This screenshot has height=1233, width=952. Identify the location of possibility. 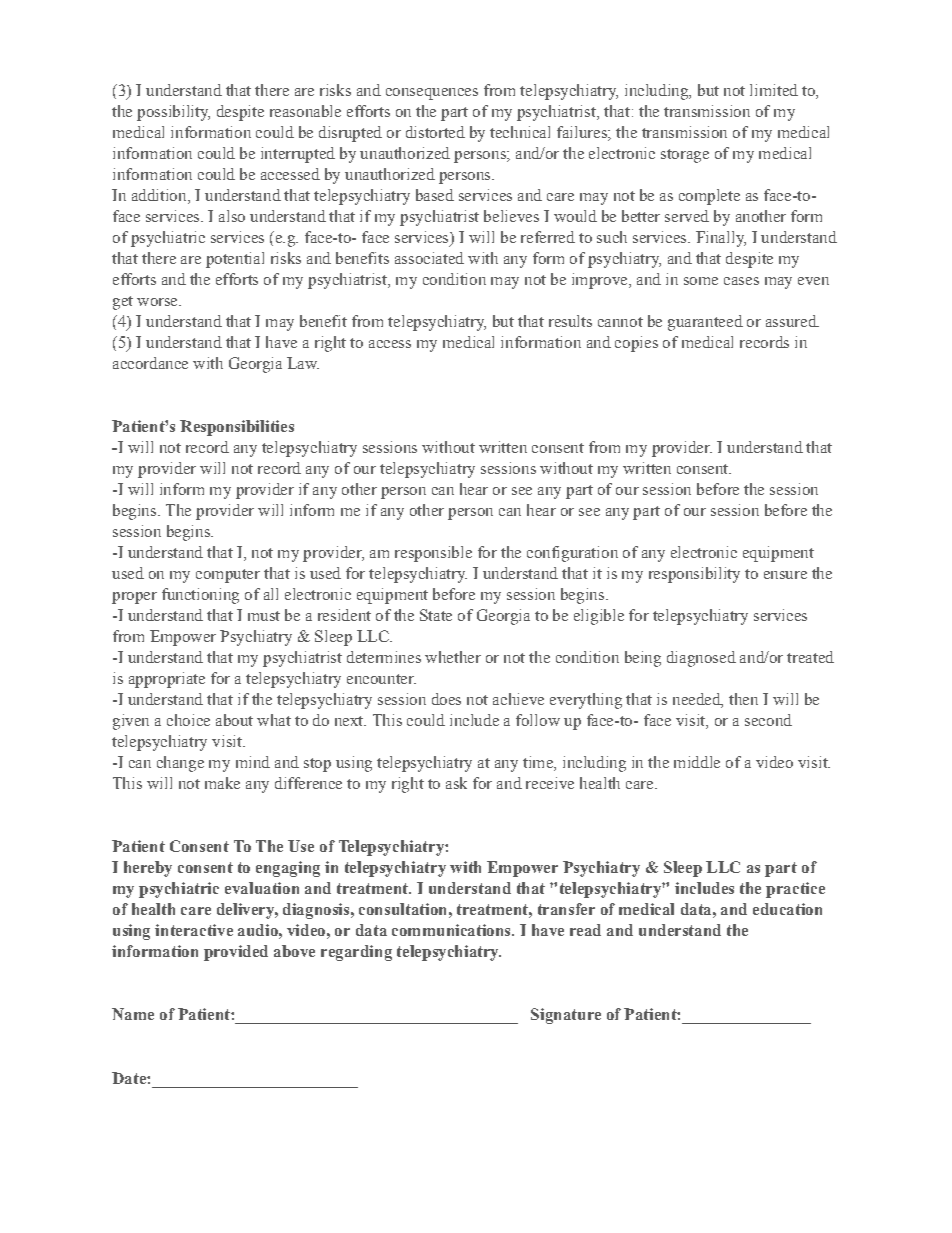
(173, 113).
